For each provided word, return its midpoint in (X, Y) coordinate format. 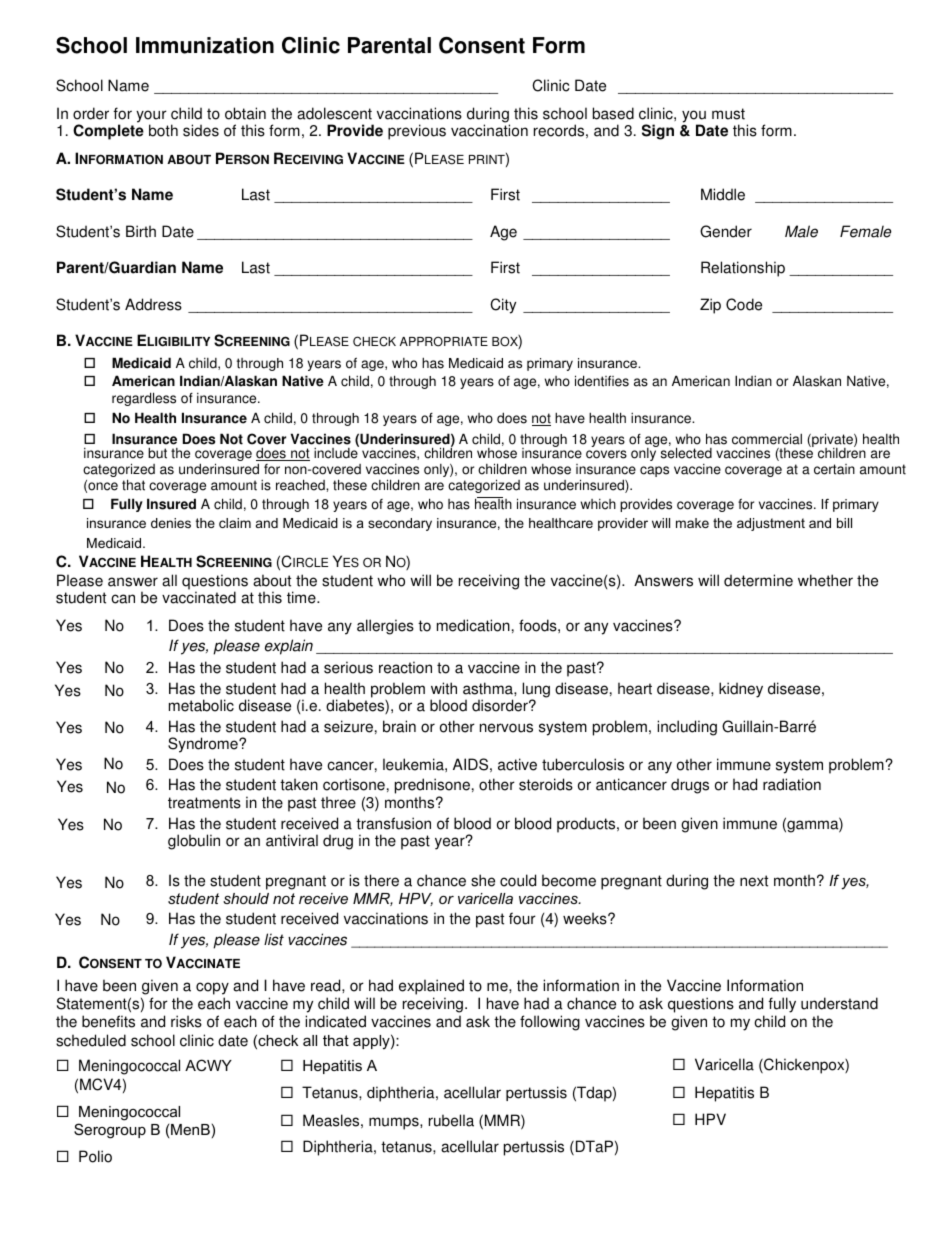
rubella (451, 1120)
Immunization (205, 45)
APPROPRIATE (444, 341)
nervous (506, 728)
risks (186, 1021)
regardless (144, 399)
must (728, 114)
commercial (767, 439)
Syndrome (204, 745)
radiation (792, 784)
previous (417, 132)
